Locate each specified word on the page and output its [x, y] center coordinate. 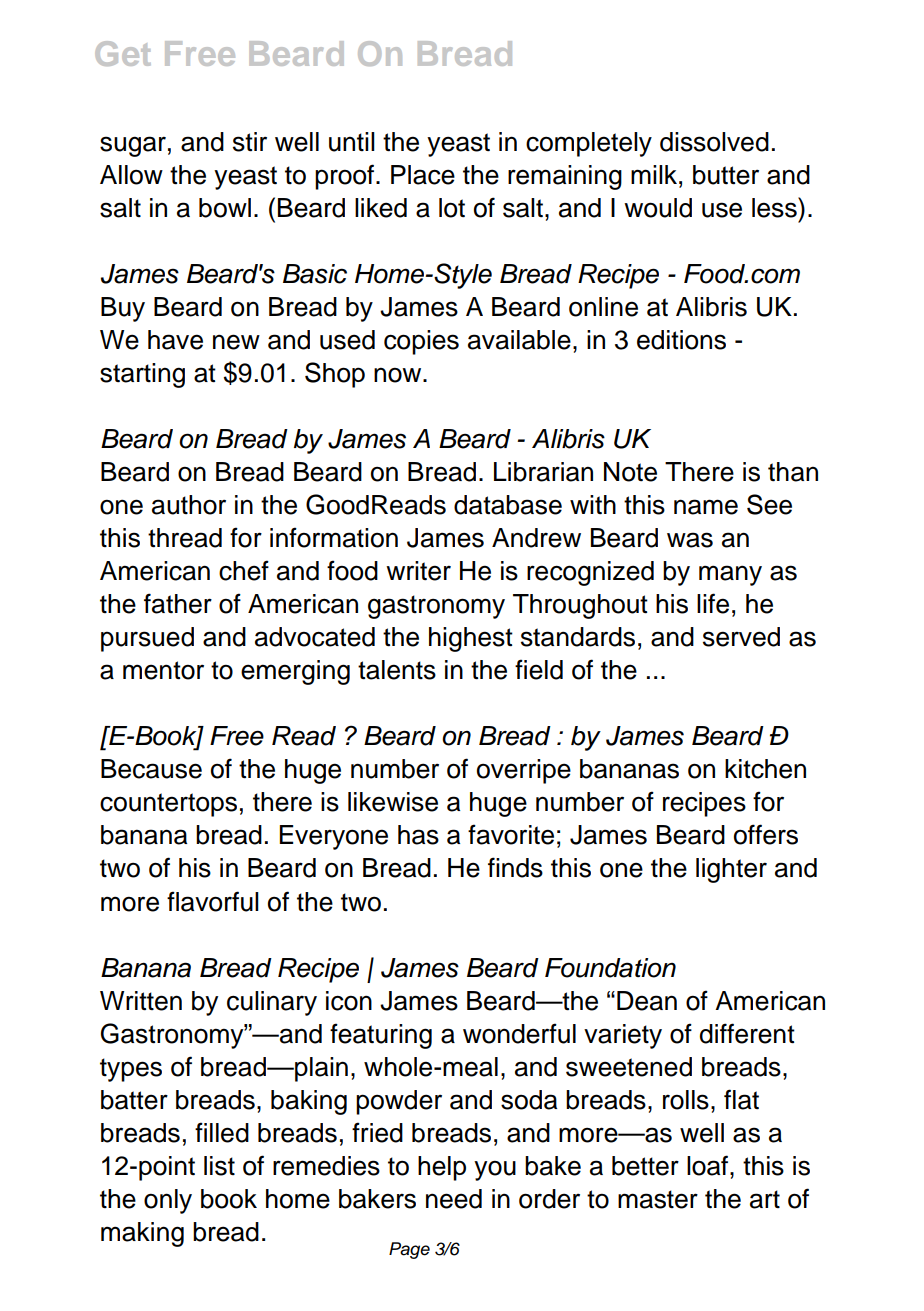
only [168, 1201]
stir [250, 142]
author [189, 505]
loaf [709, 1165]
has [418, 835]
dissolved [714, 142]
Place [423, 175]
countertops [168, 805]
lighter [731, 870]
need [454, 1199]
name [706, 507]
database [508, 505]
